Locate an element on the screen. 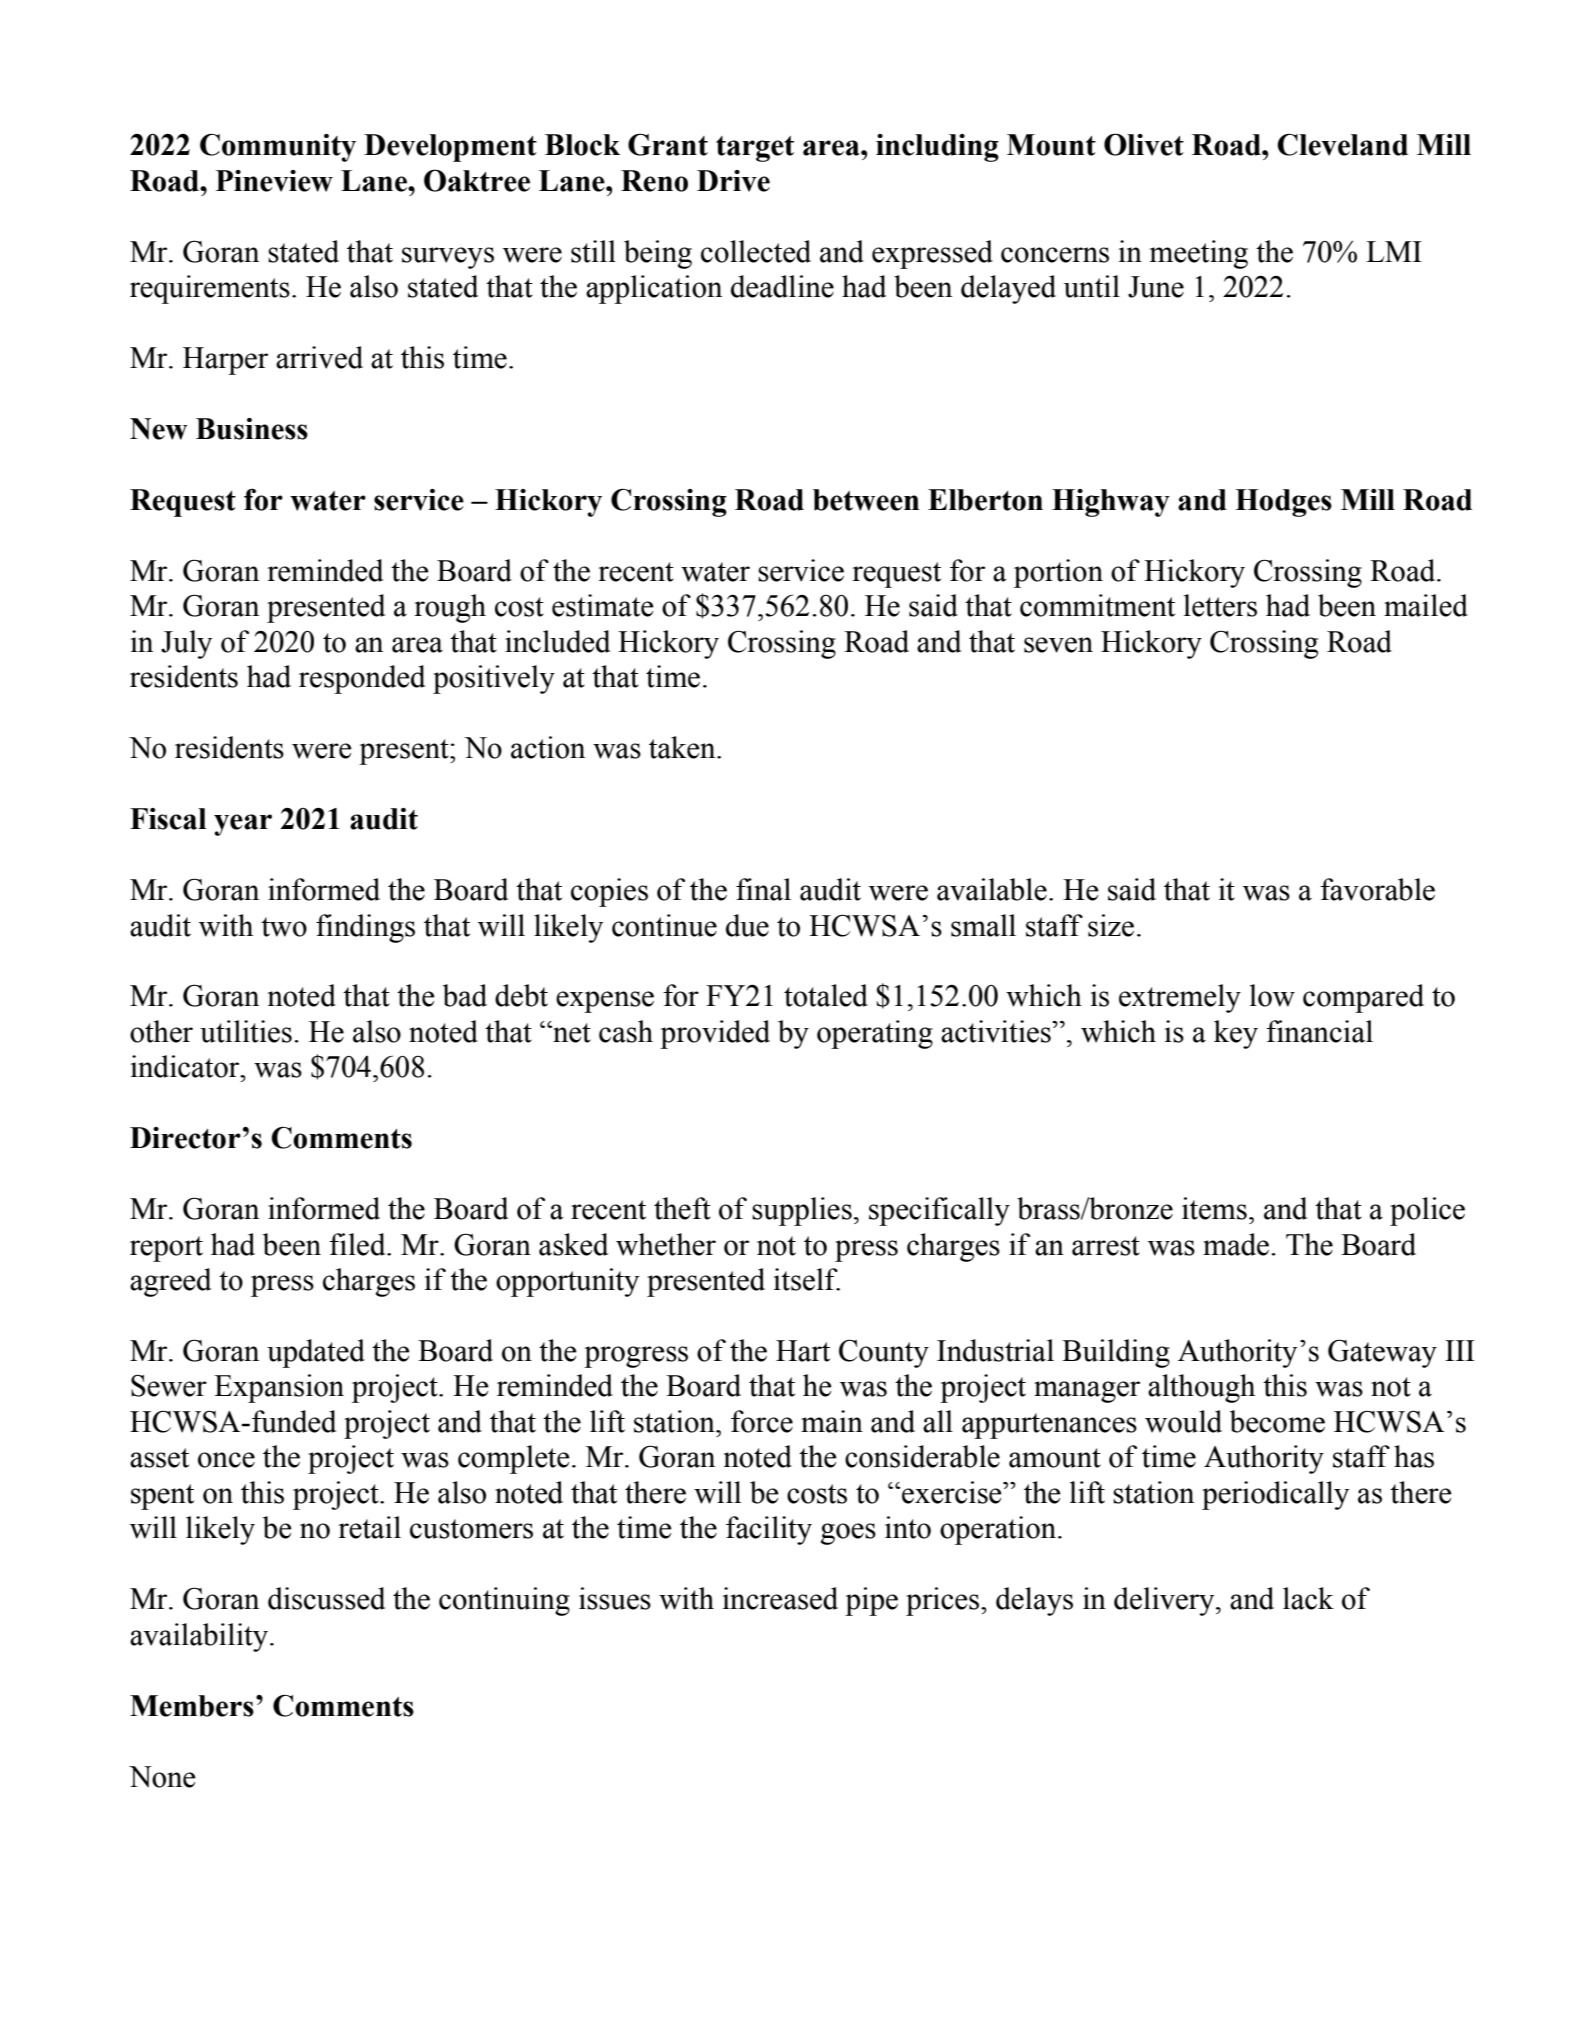 This screenshot has width=1572, height=2035. totaled is located at coordinates (826, 995).
